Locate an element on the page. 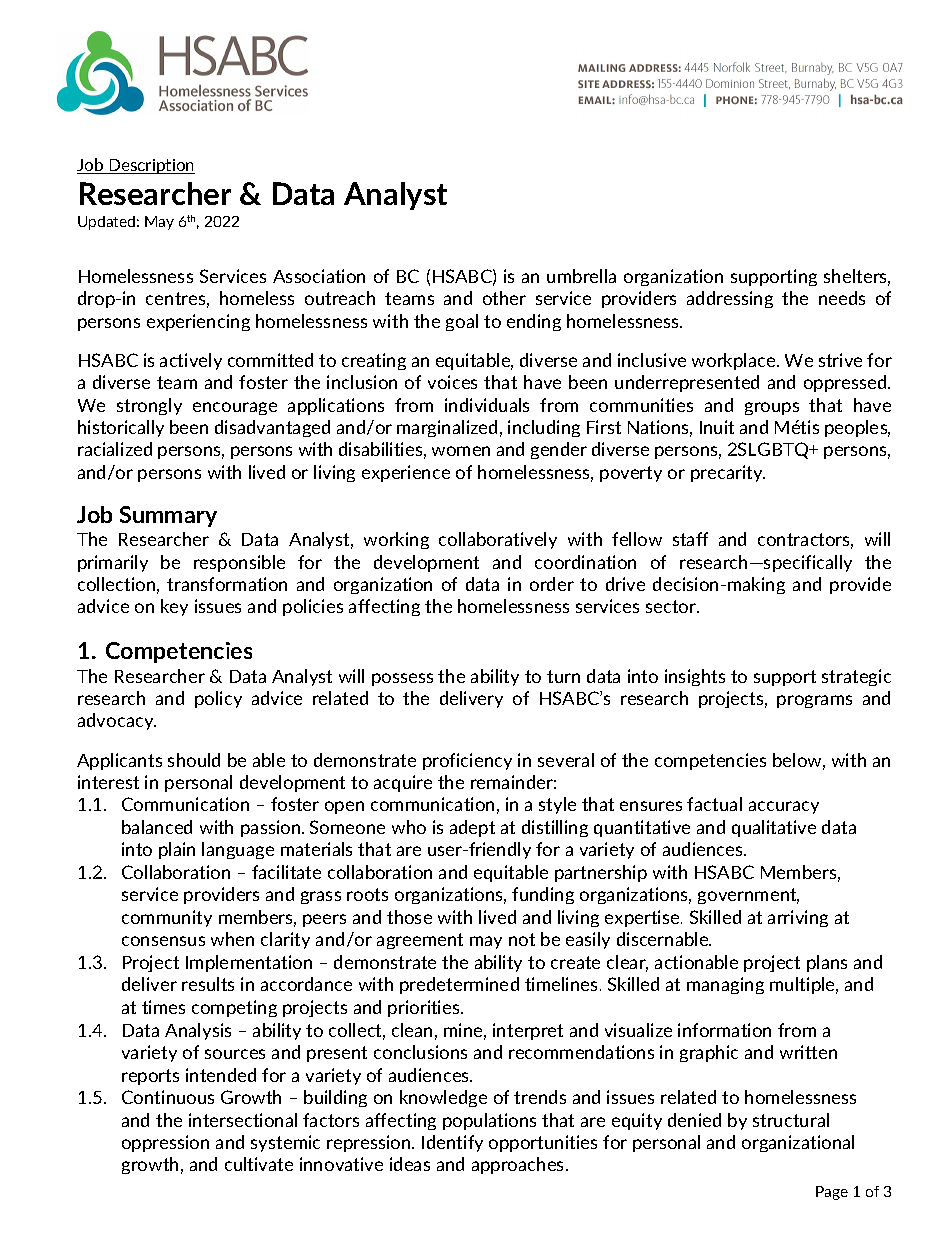  plain is located at coordinates (177, 850).
